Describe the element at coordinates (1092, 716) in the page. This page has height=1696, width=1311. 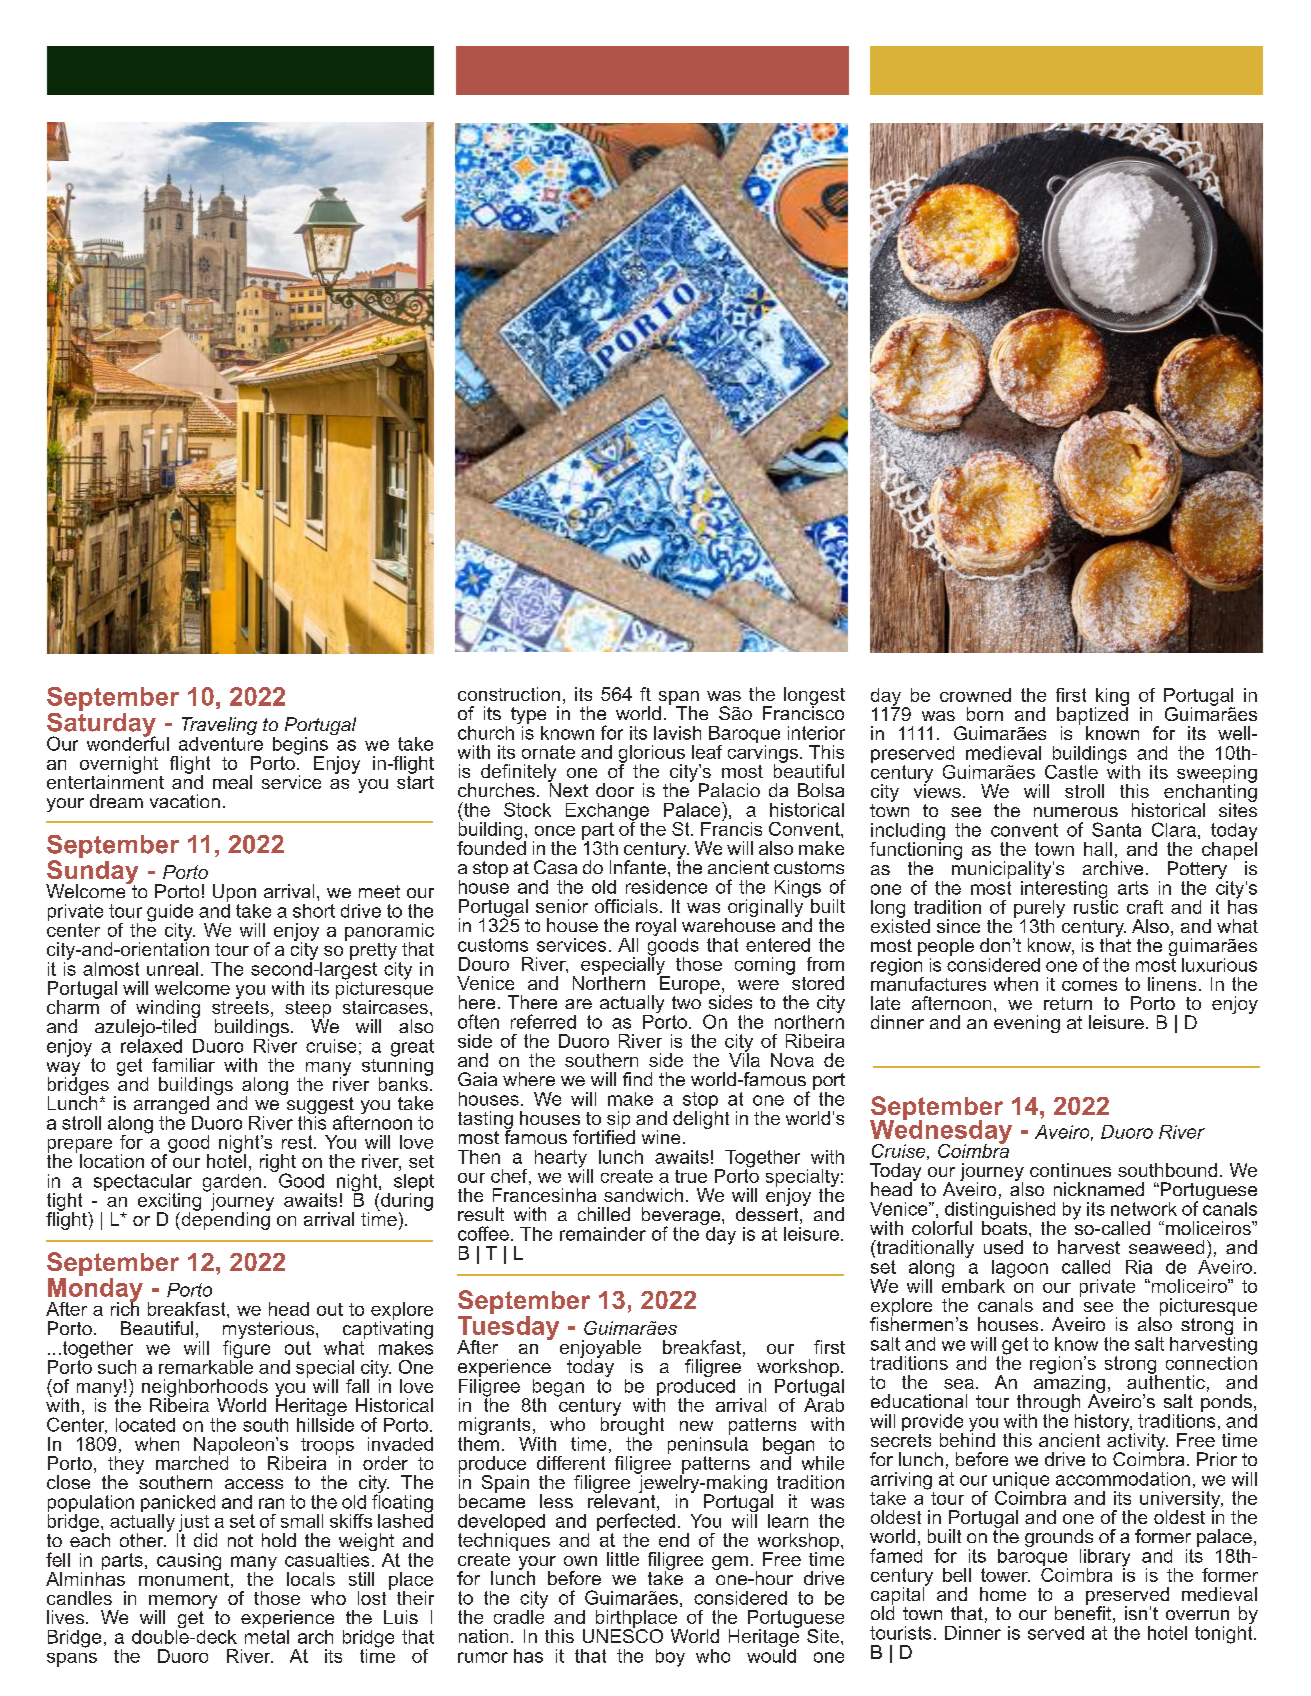
I see `baptized` at that location.
